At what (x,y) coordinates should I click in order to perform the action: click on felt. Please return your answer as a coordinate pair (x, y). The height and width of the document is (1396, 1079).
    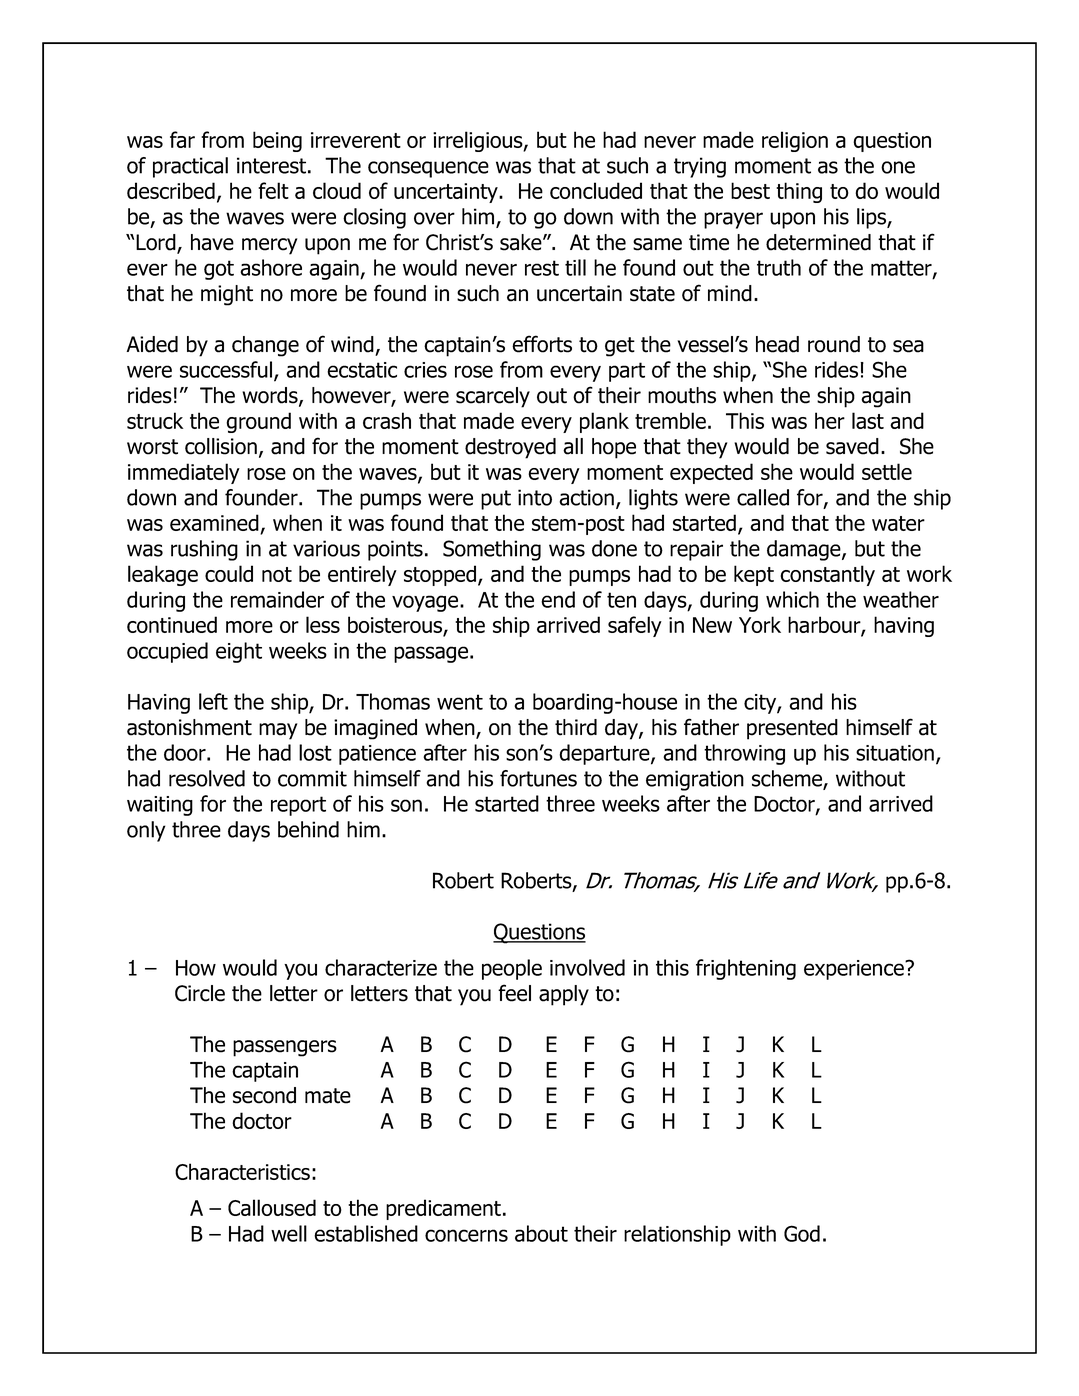
    Looking at the image, I should click on (273, 190).
